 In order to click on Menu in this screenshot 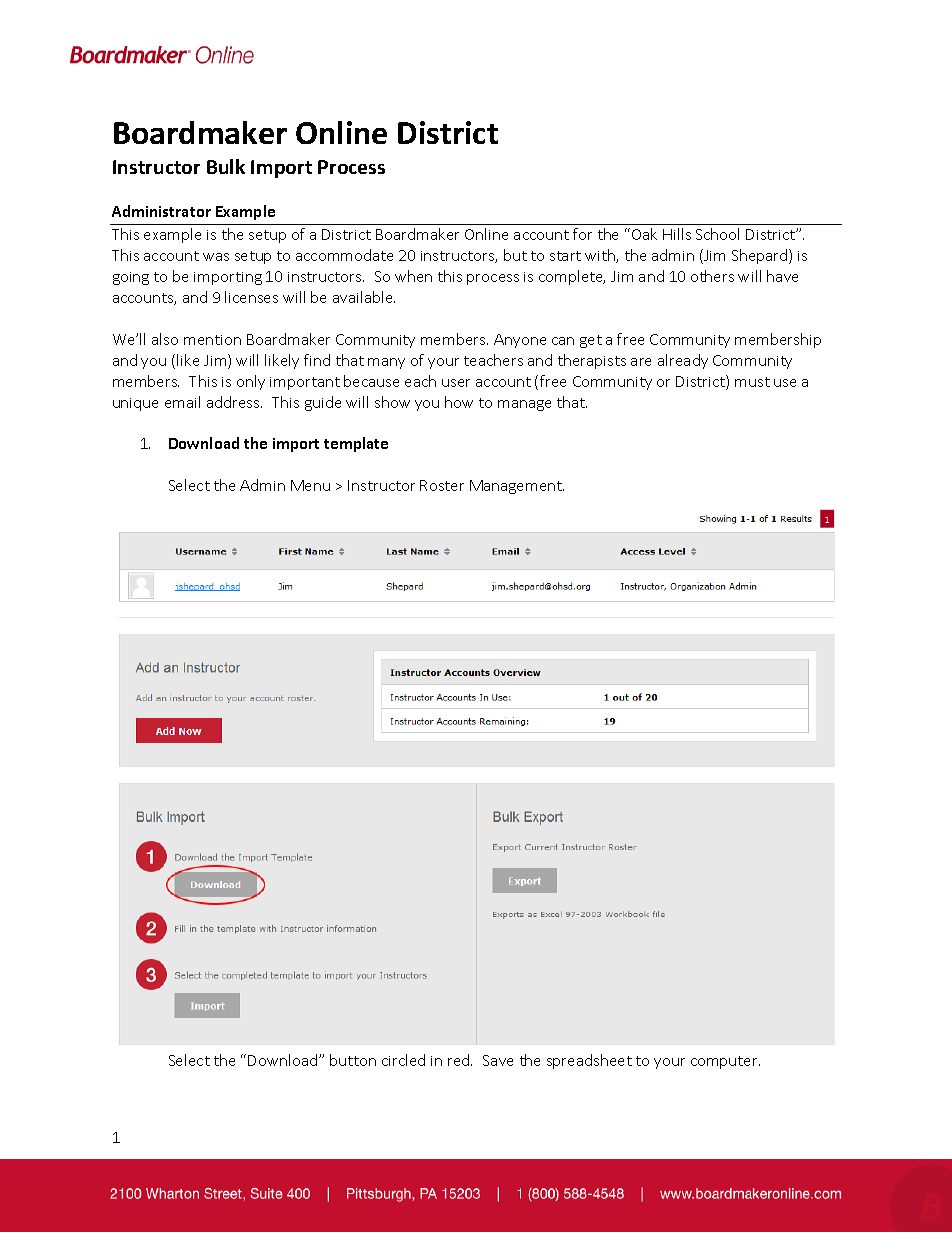, I will do `click(310, 485)`.
